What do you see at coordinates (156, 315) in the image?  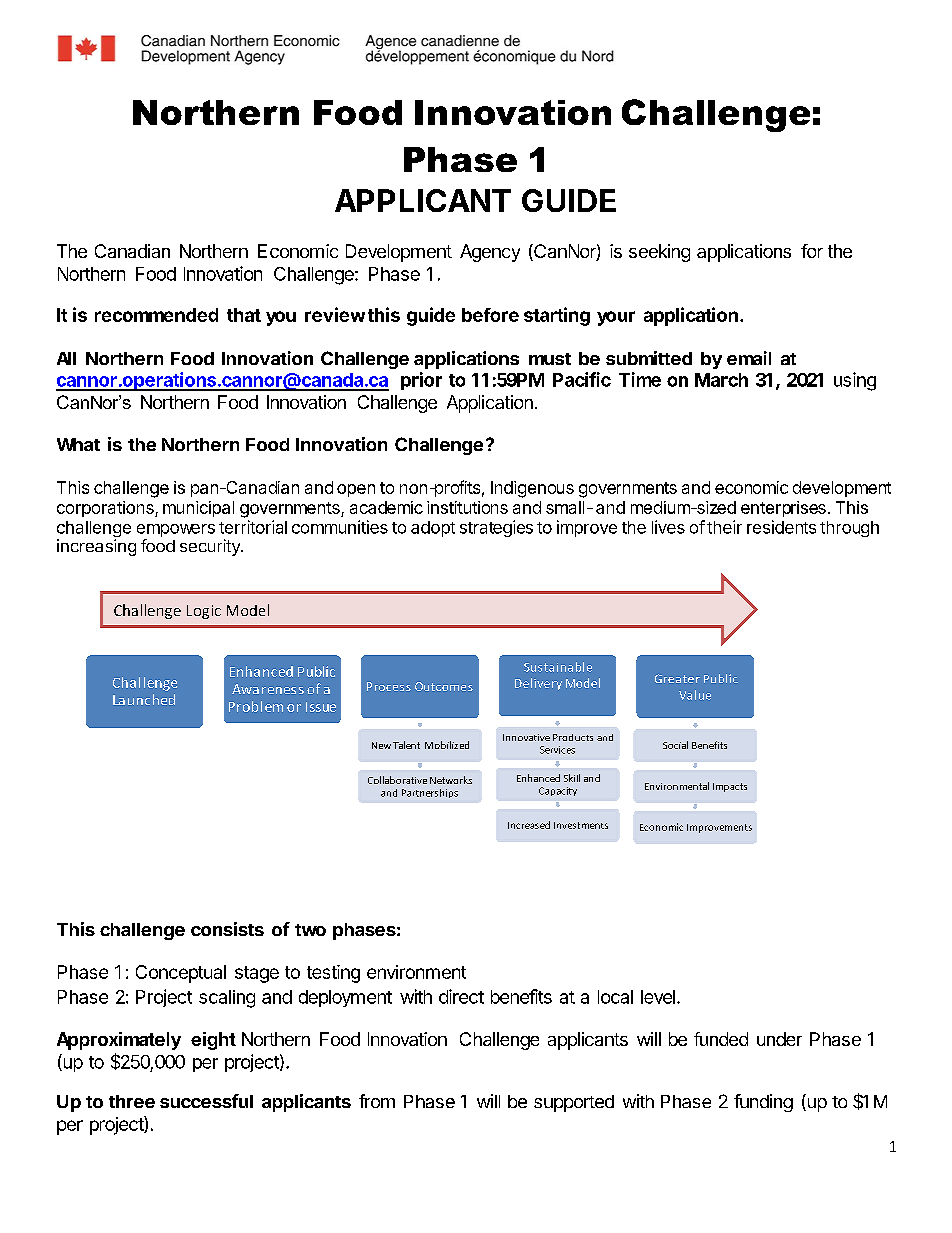 I see `recommended` at bounding box center [156, 315].
